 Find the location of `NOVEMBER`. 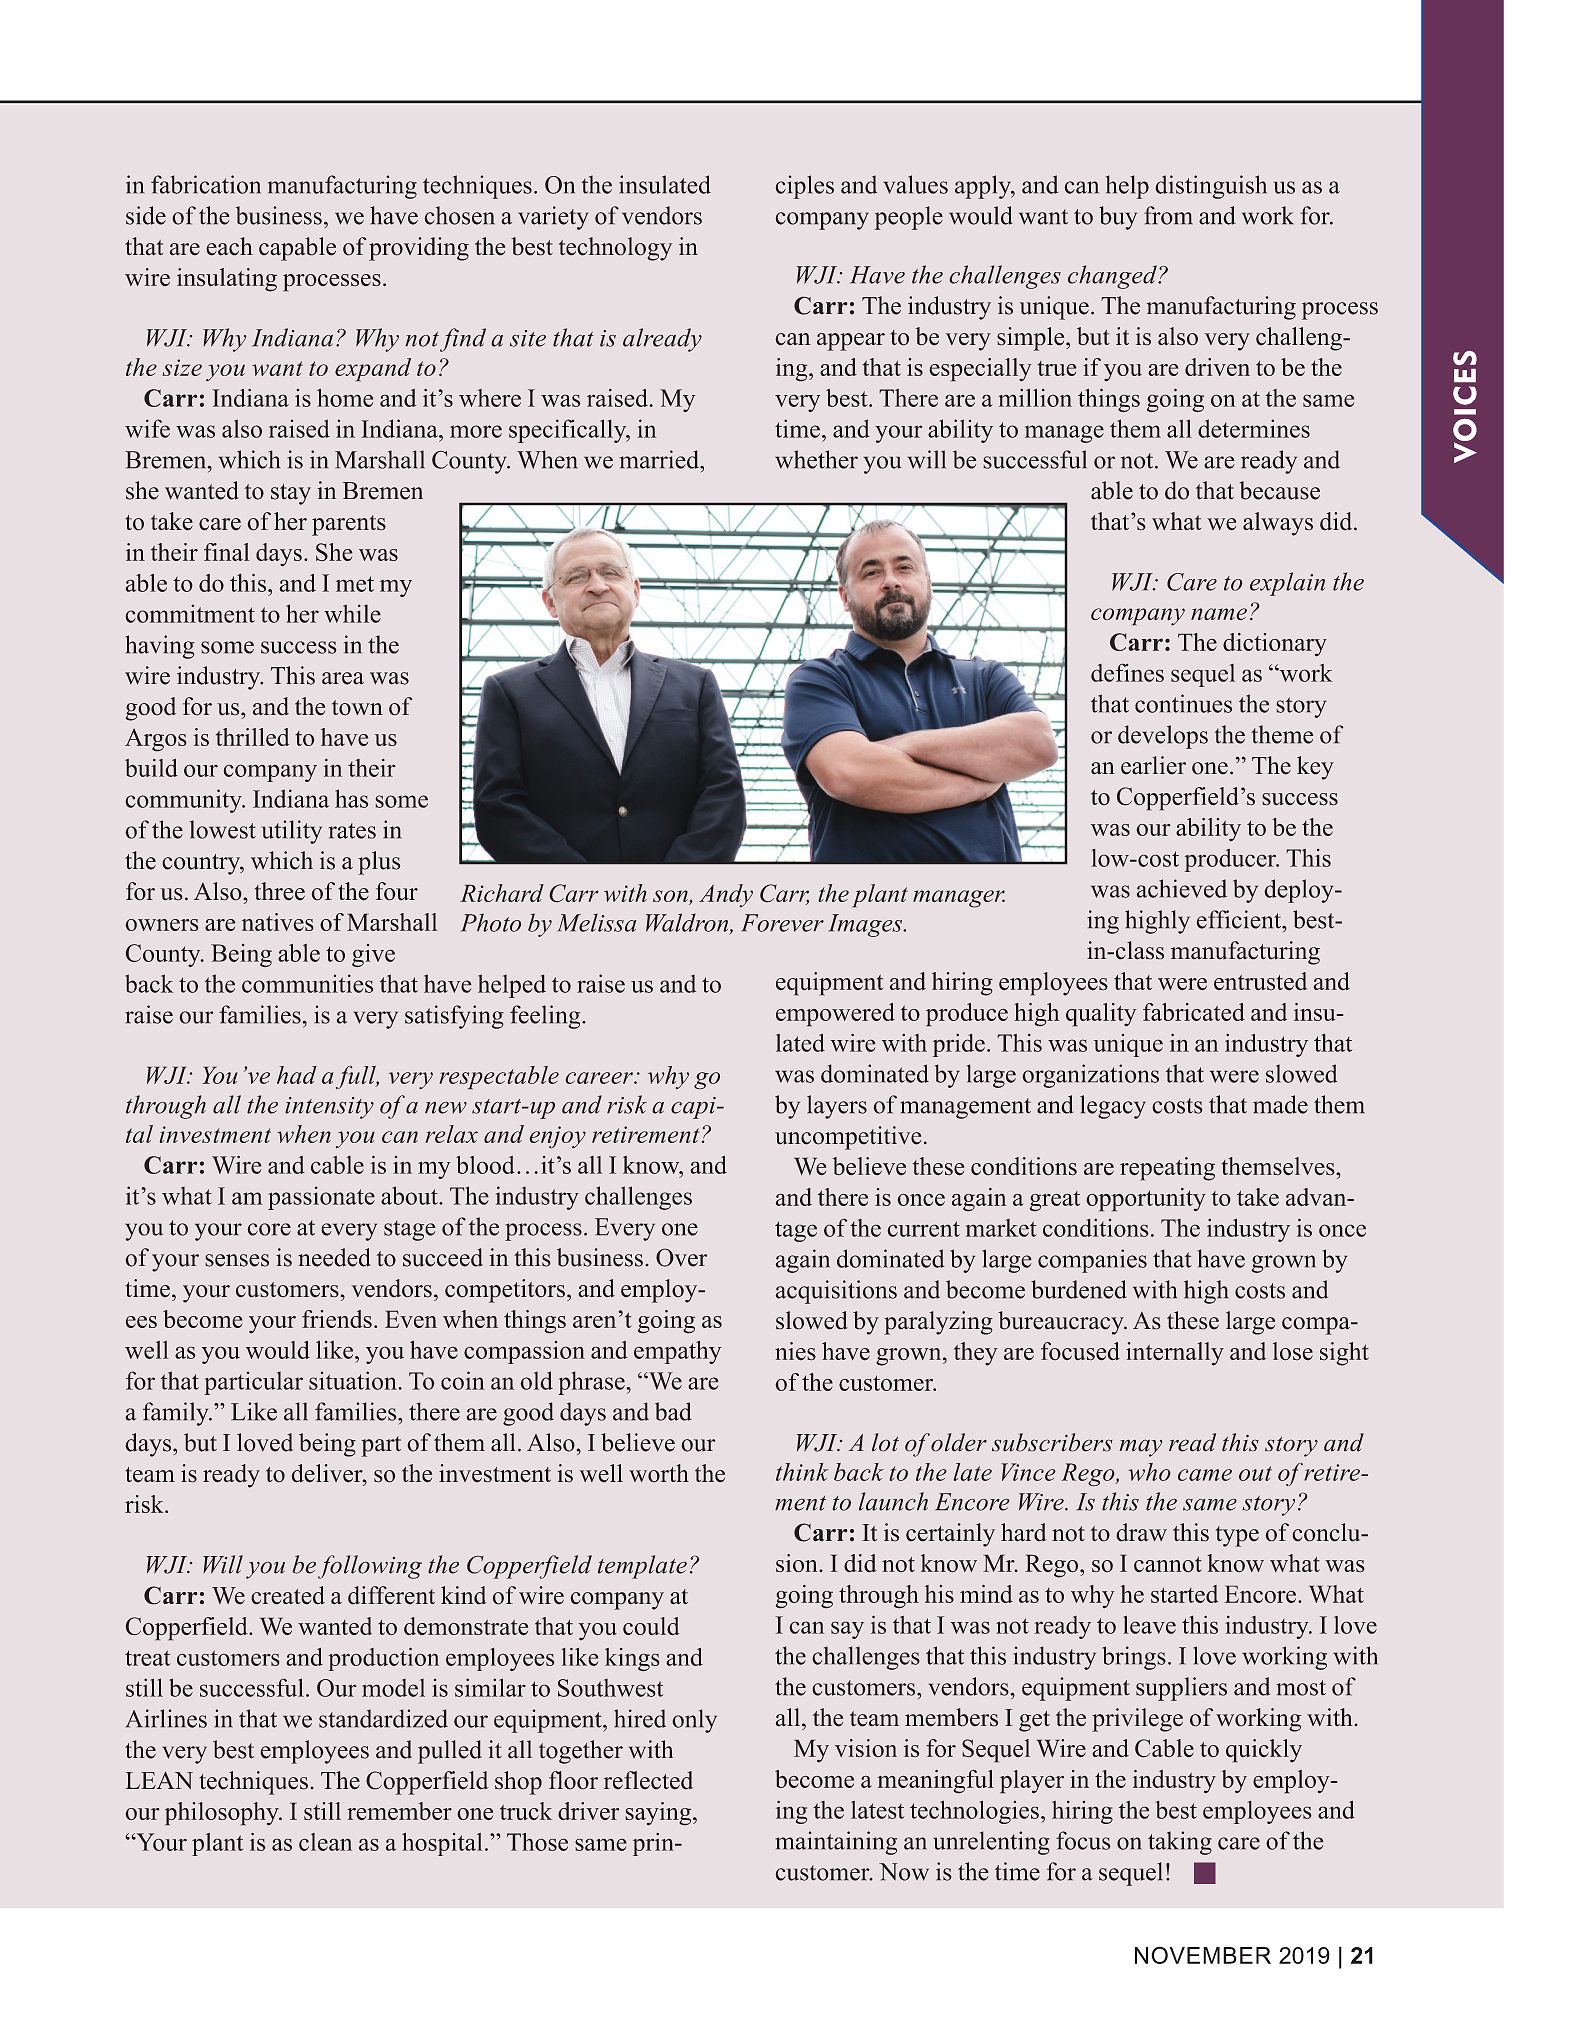

NOVEMBER is located at coordinates (1203, 1955).
